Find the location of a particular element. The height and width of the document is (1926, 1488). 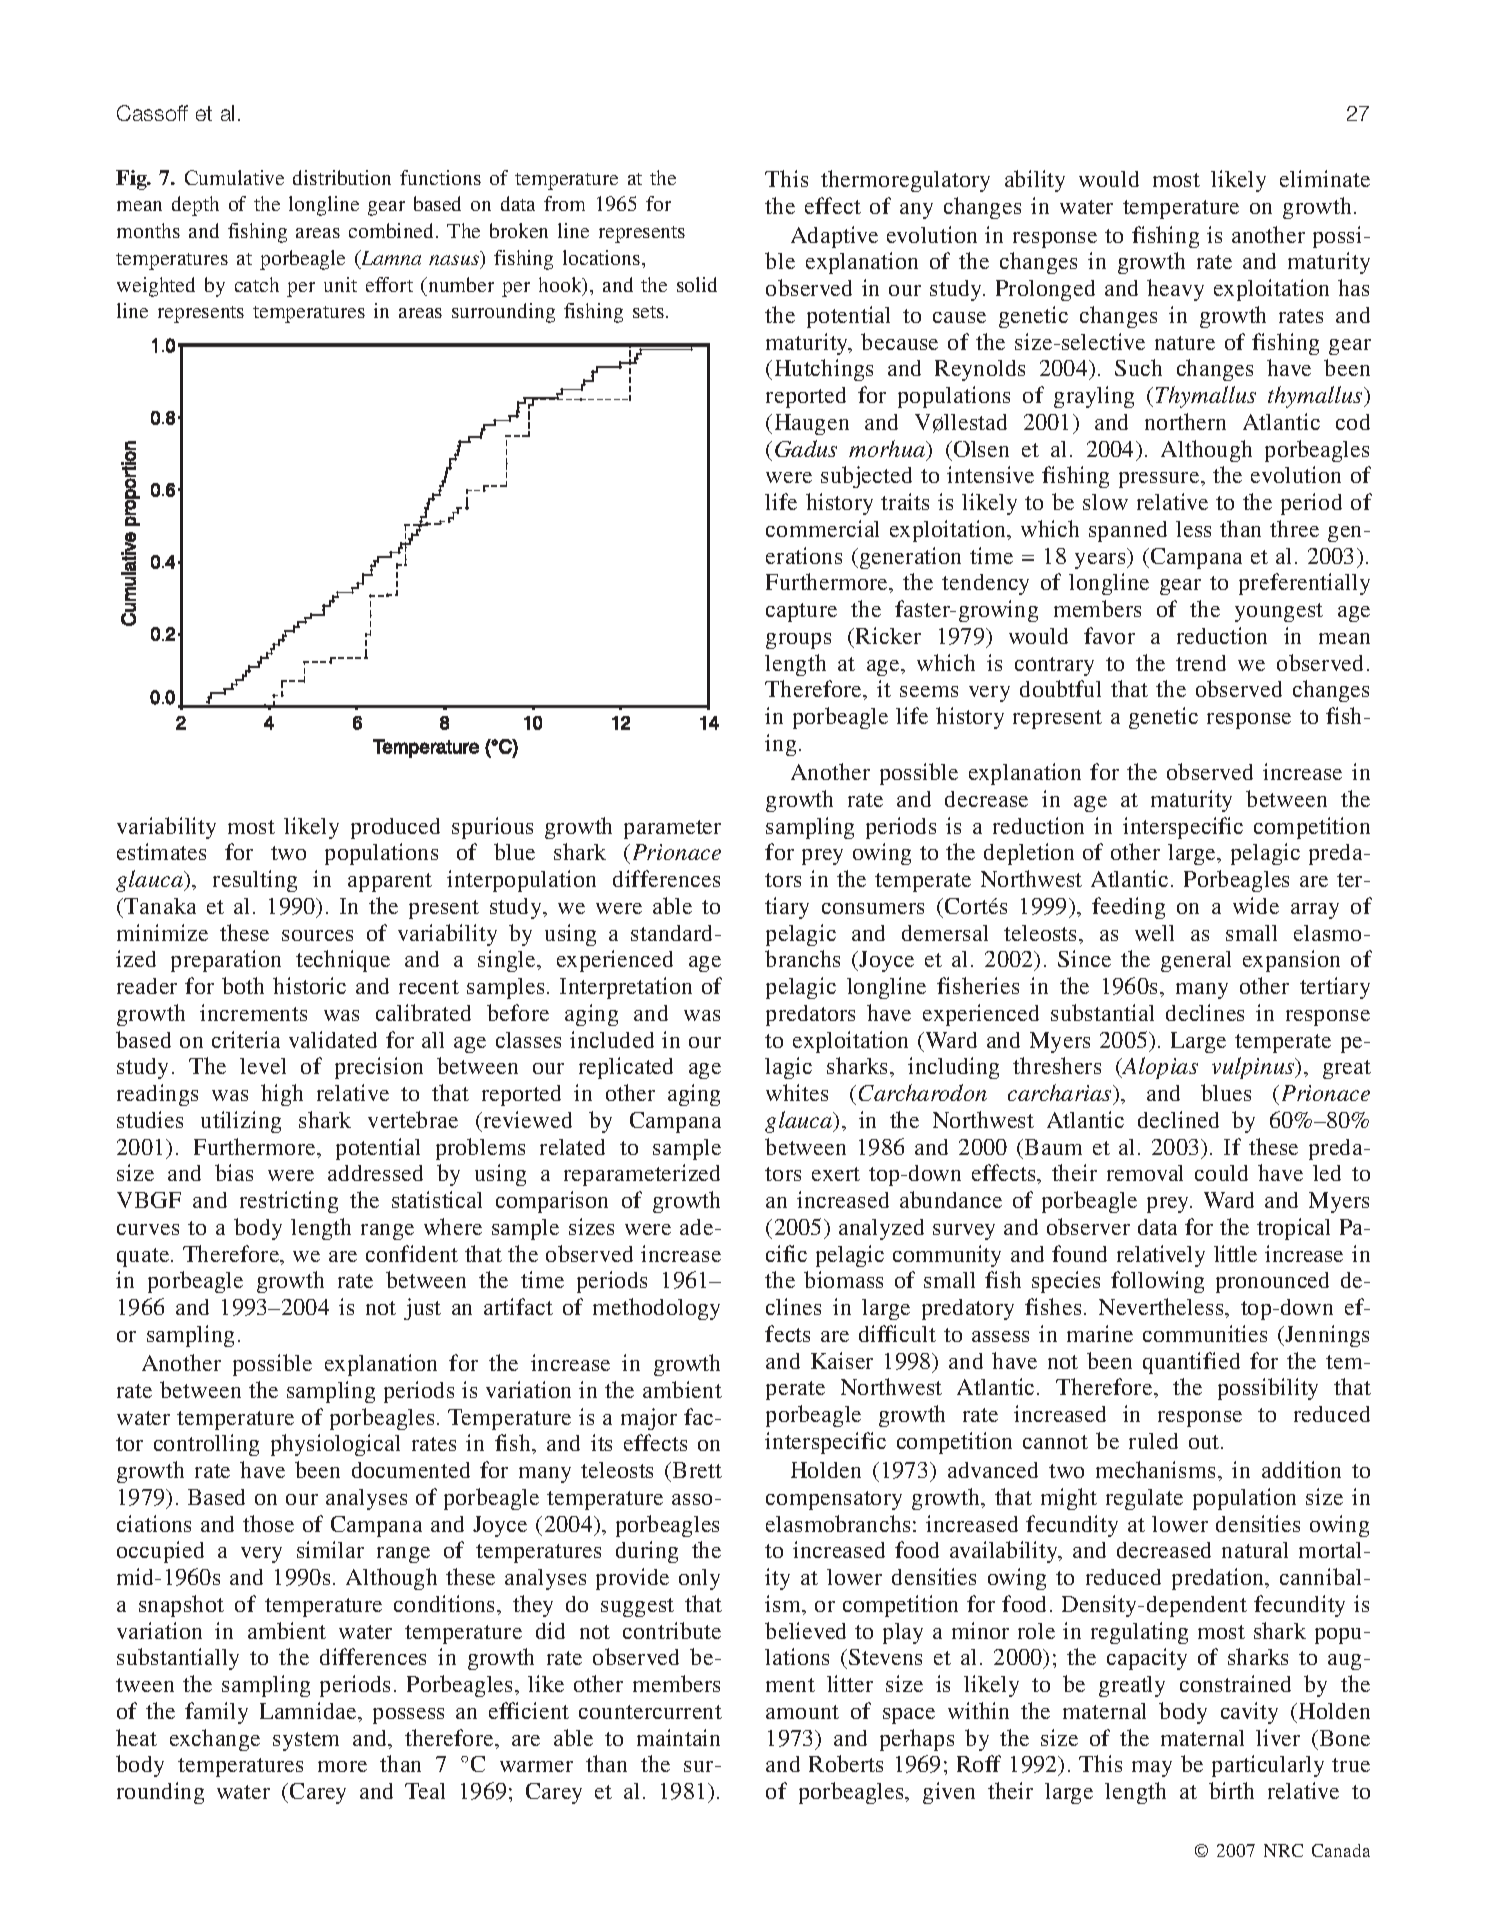

whites is located at coordinates (797, 1092).
